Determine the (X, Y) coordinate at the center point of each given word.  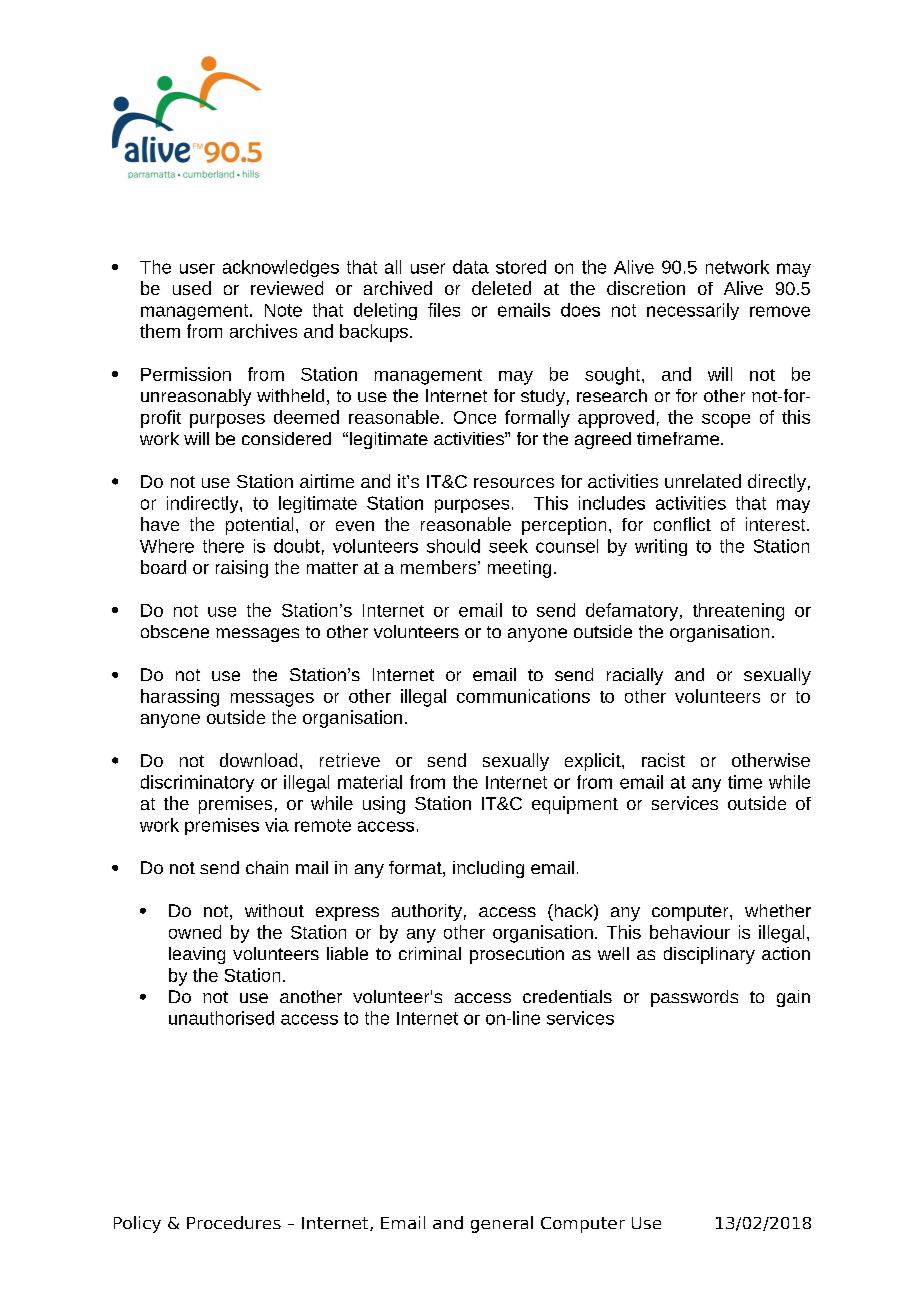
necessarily (693, 311)
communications (523, 696)
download (258, 760)
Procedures (234, 1222)
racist (663, 760)
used (192, 288)
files (444, 310)
